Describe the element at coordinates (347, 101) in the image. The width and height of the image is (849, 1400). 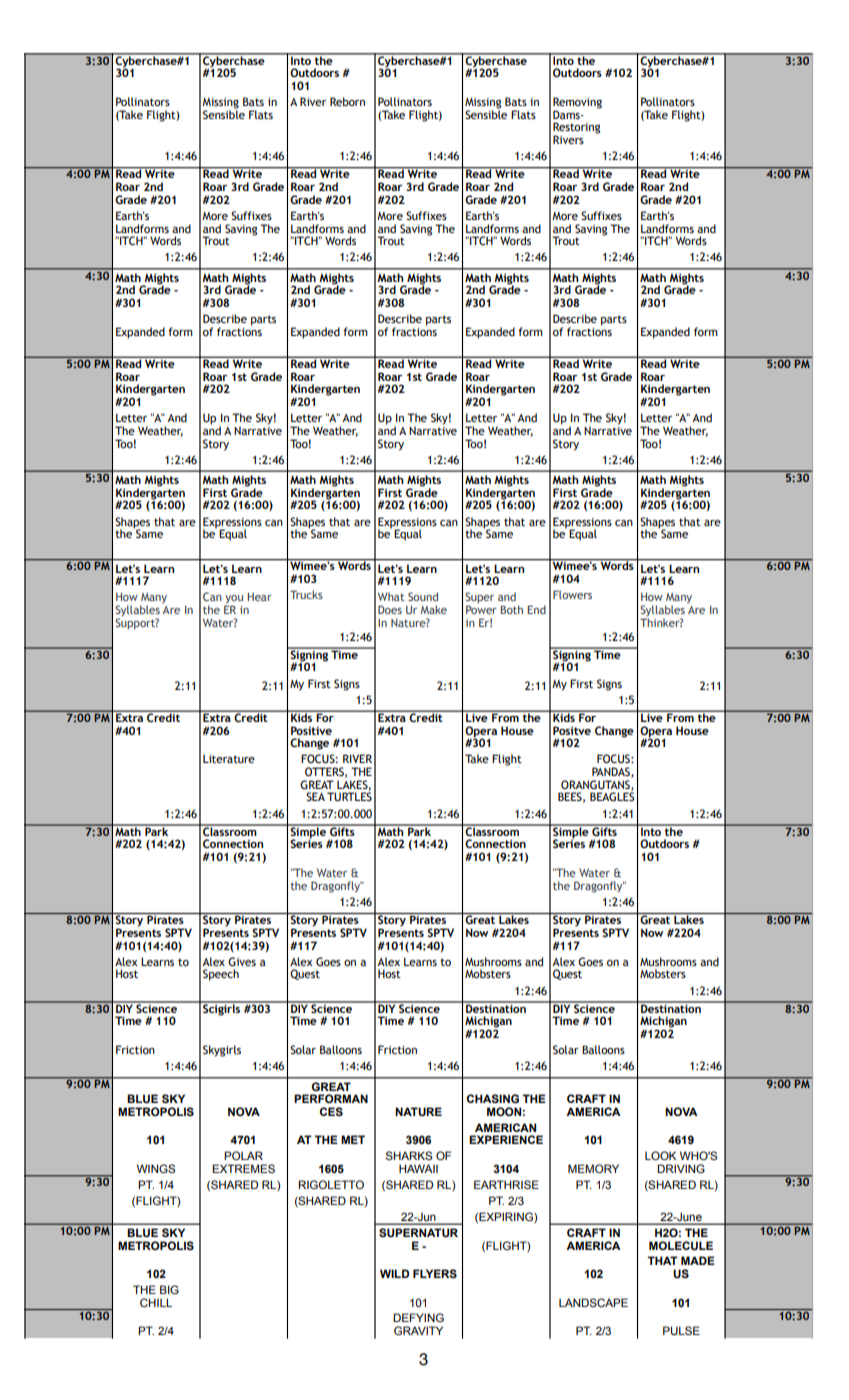
I see `Reborn` at that location.
